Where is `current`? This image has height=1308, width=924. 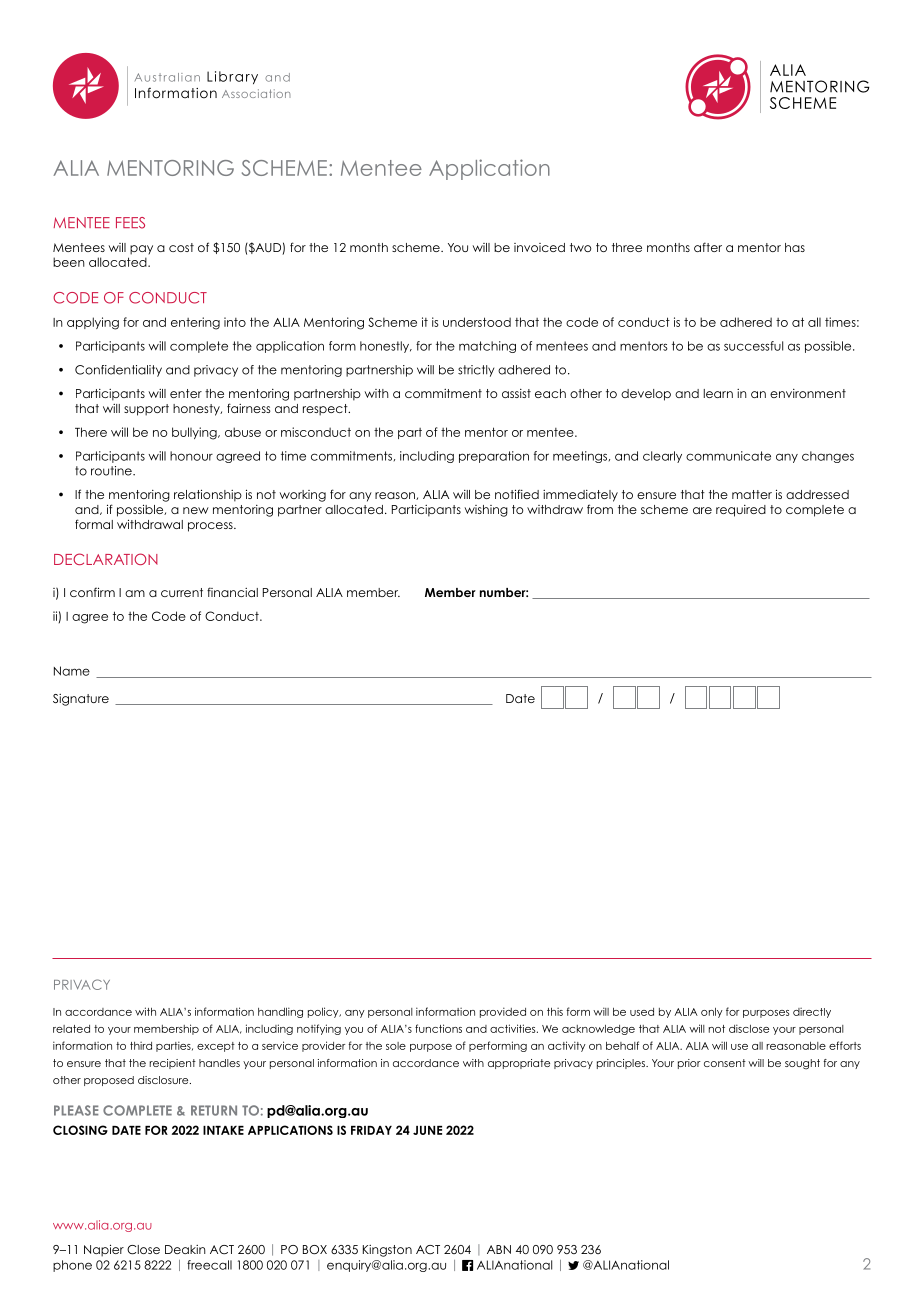 current is located at coordinates (182, 592).
